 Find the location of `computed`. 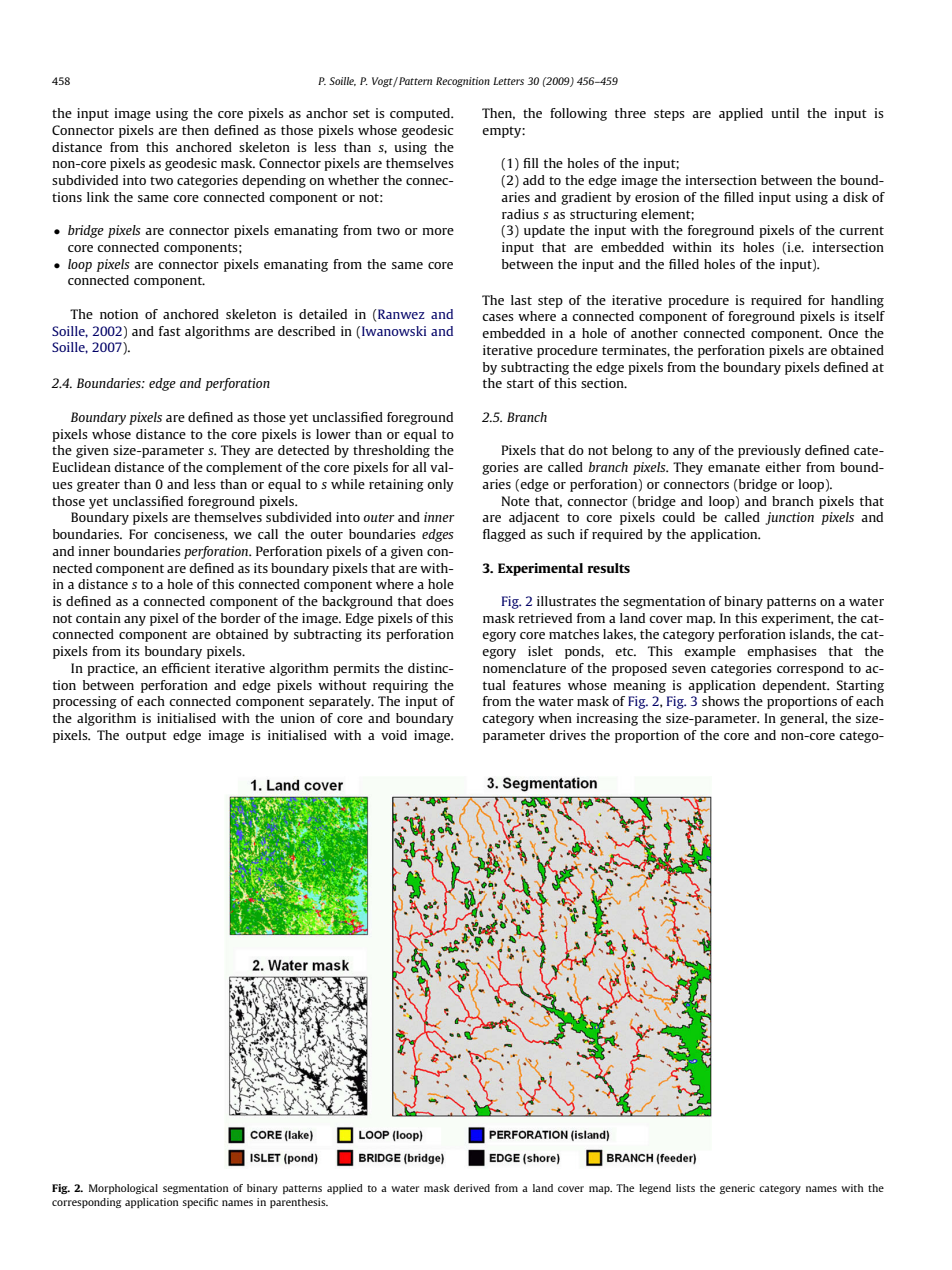

computed is located at coordinates (421, 114).
